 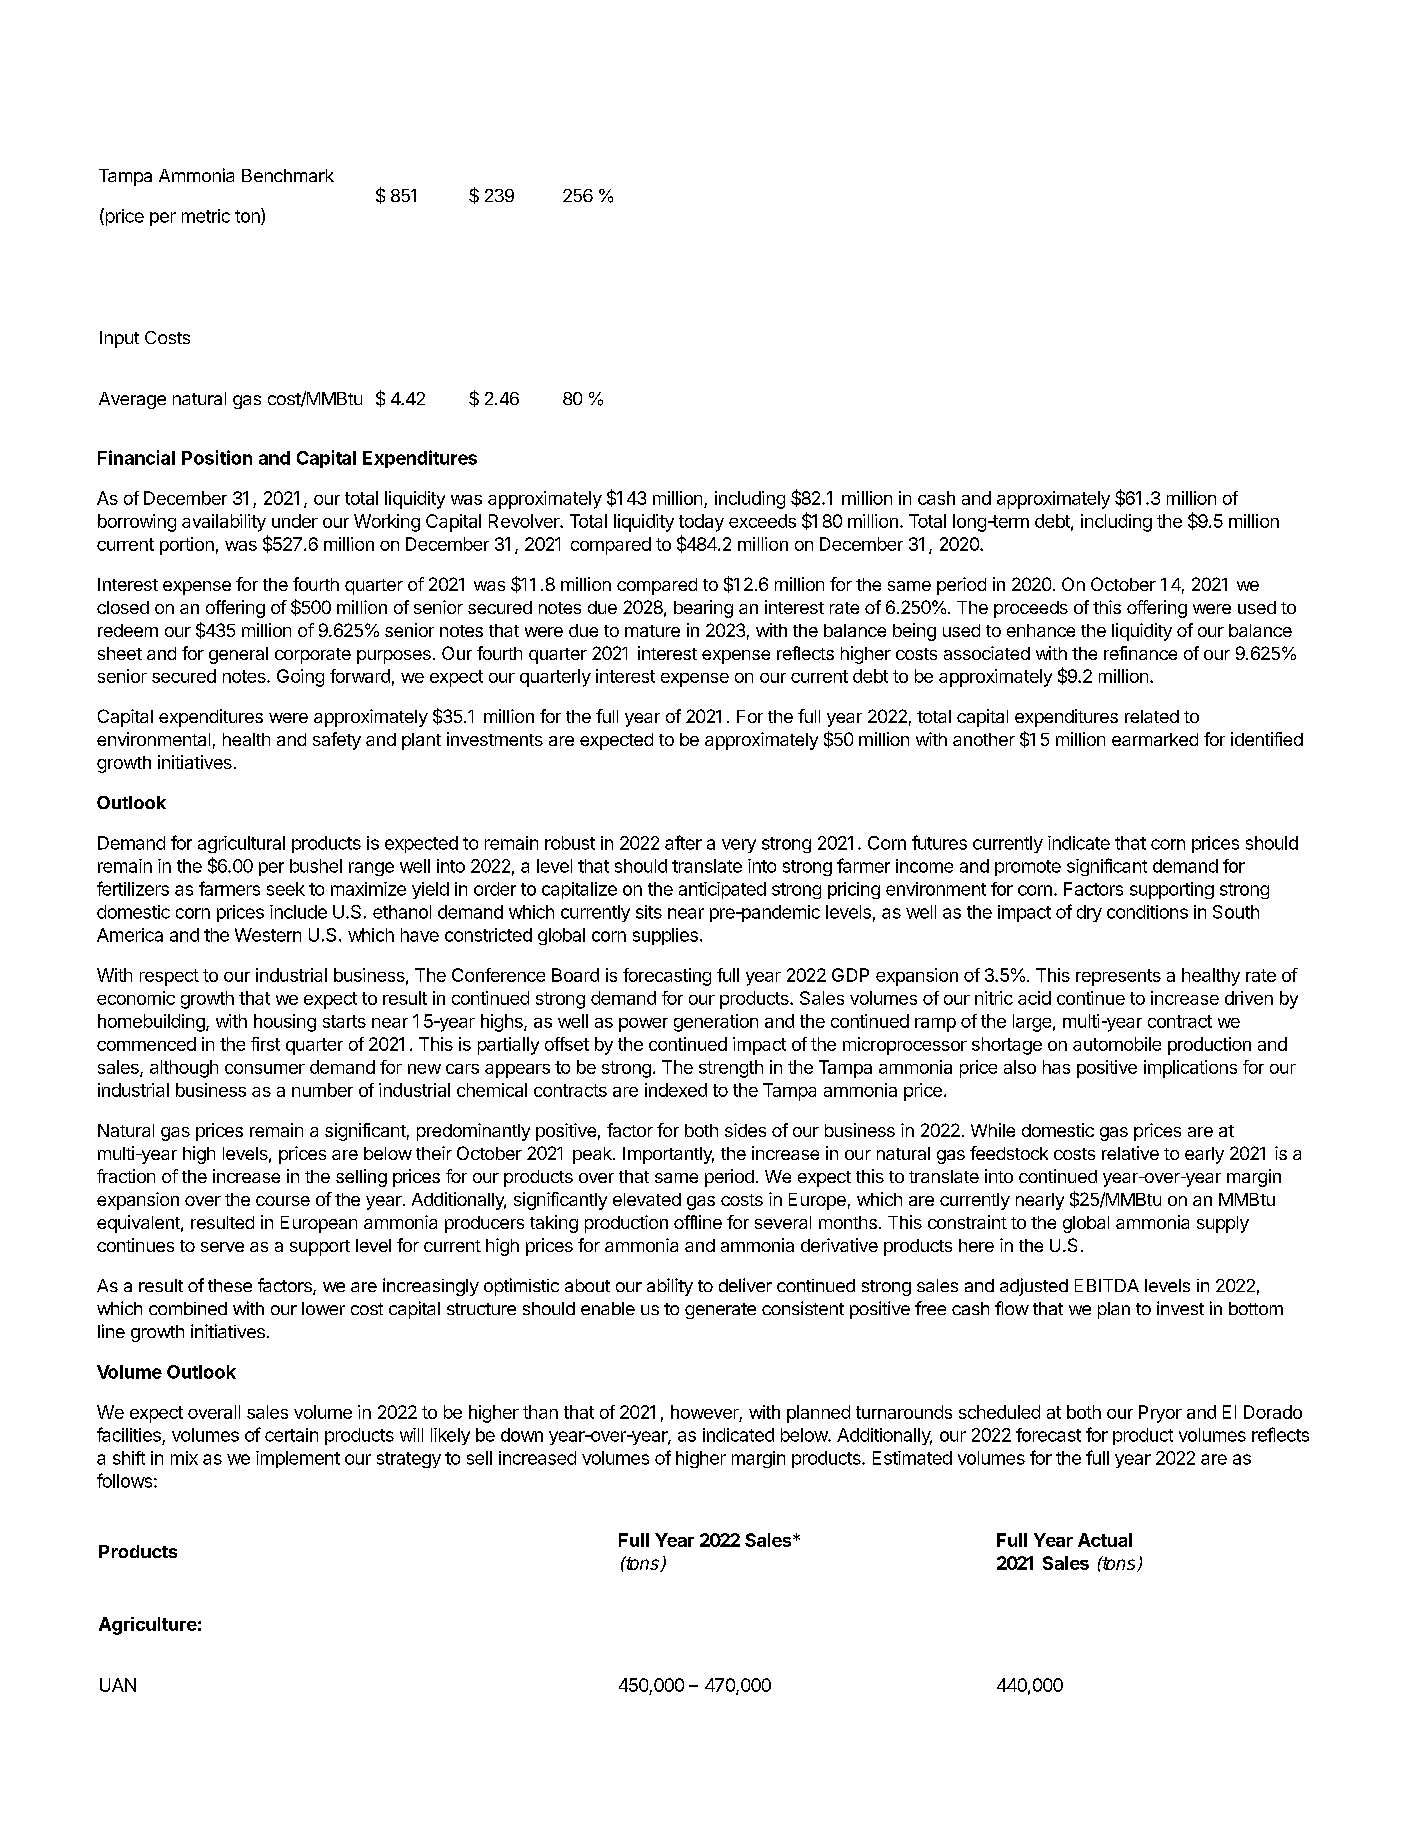 What do you see at coordinates (148, 1626) in the screenshot?
I see `Agriculture` at bounding box center [148, 1626].
